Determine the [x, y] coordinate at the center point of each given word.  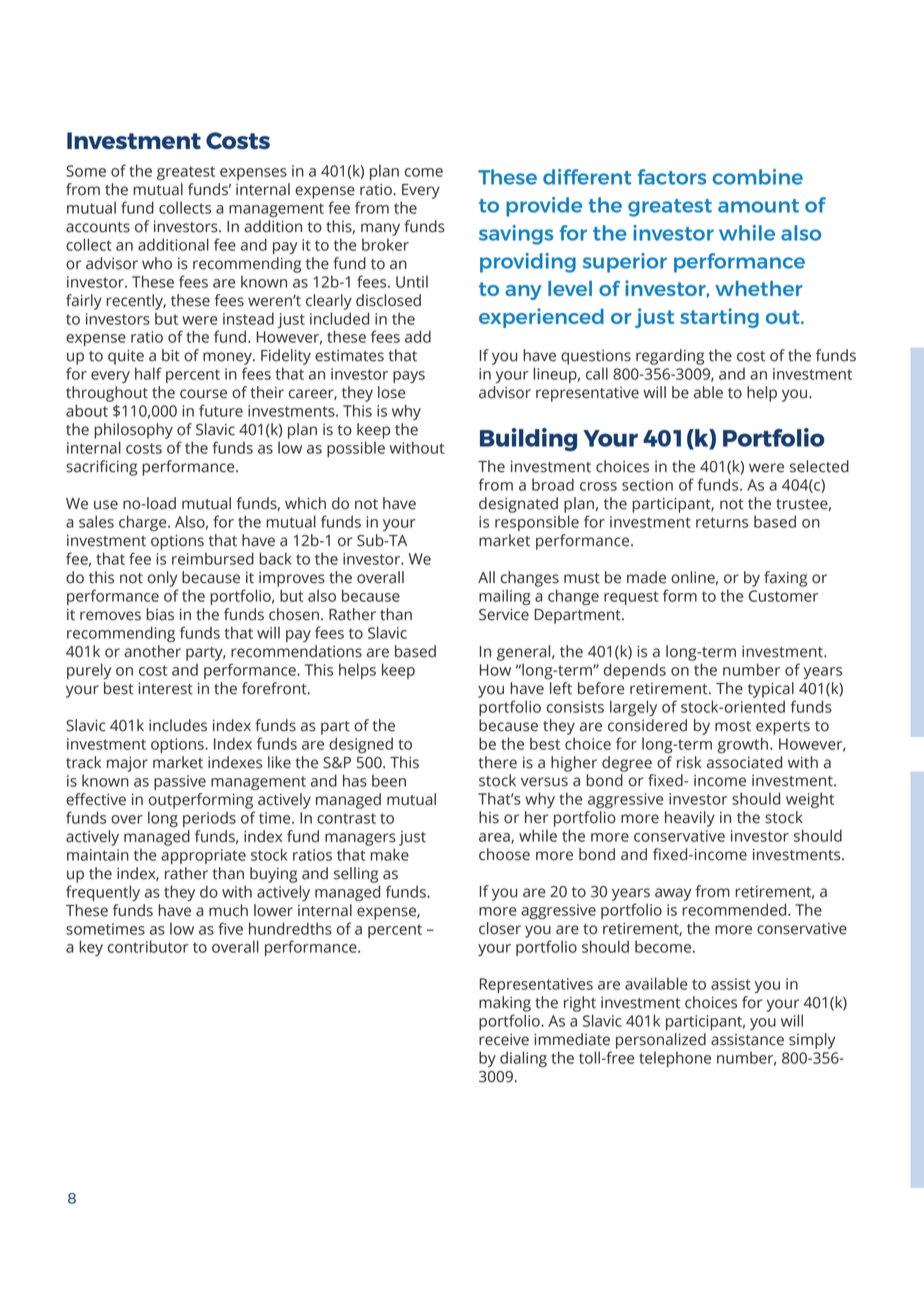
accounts [98, 227]
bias [160, 614]
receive [504, 1040]
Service [504, 615]
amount [758, 206]
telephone [675, 1059]
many [380, 229]
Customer [783, 596]
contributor [148, 946]
